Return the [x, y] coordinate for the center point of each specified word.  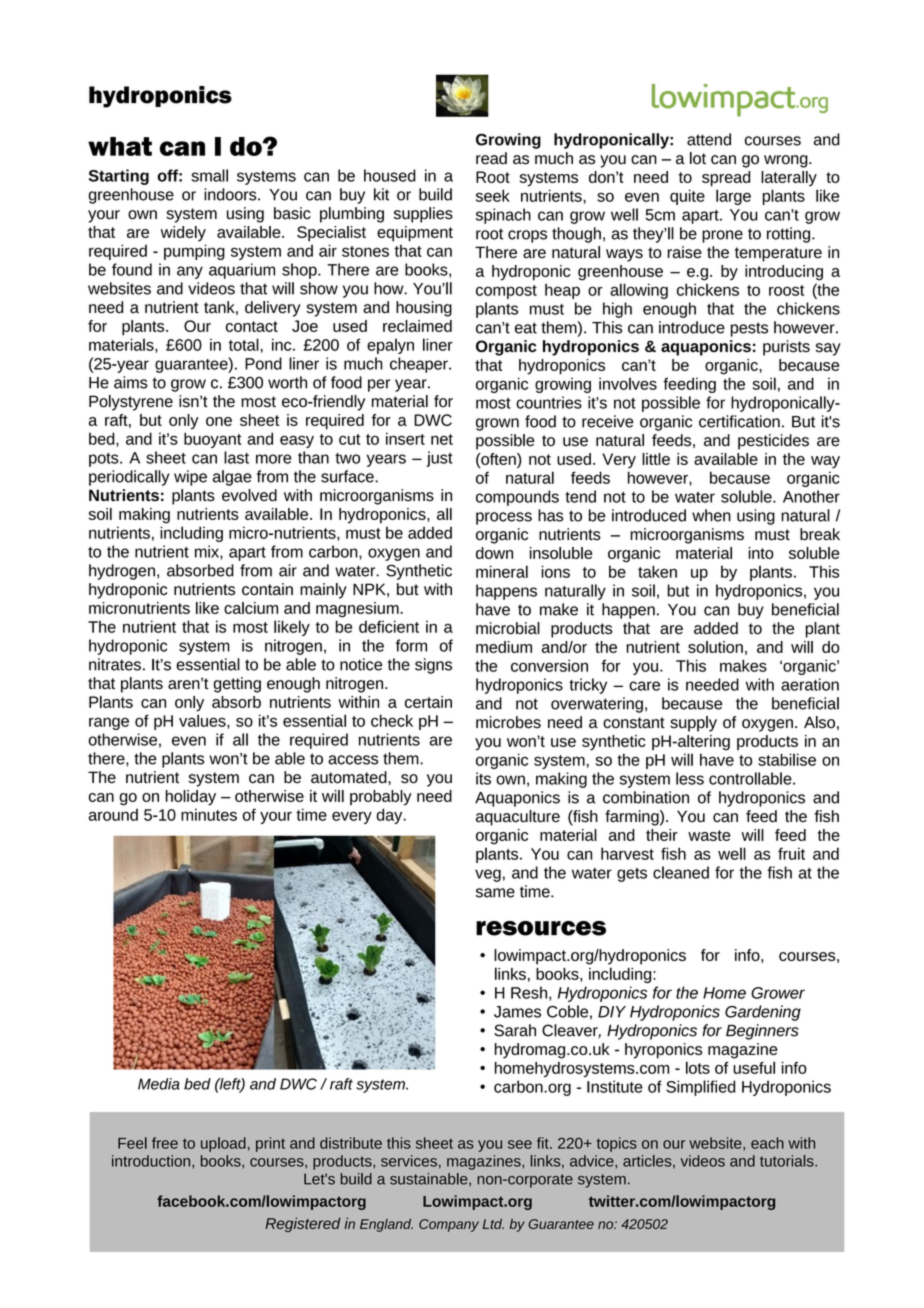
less [690, 778]
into [761, 553]
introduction [152, 1161]
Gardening [763, 1013]
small [209, 175]
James [517, 1012]
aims [131, 382]
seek [493, 195]
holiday [191, 798]
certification [739, 421]
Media [159, 1084]
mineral [502, 571]
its [483, 778]
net [442, 439]
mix [208, 551]
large [733, 197]
